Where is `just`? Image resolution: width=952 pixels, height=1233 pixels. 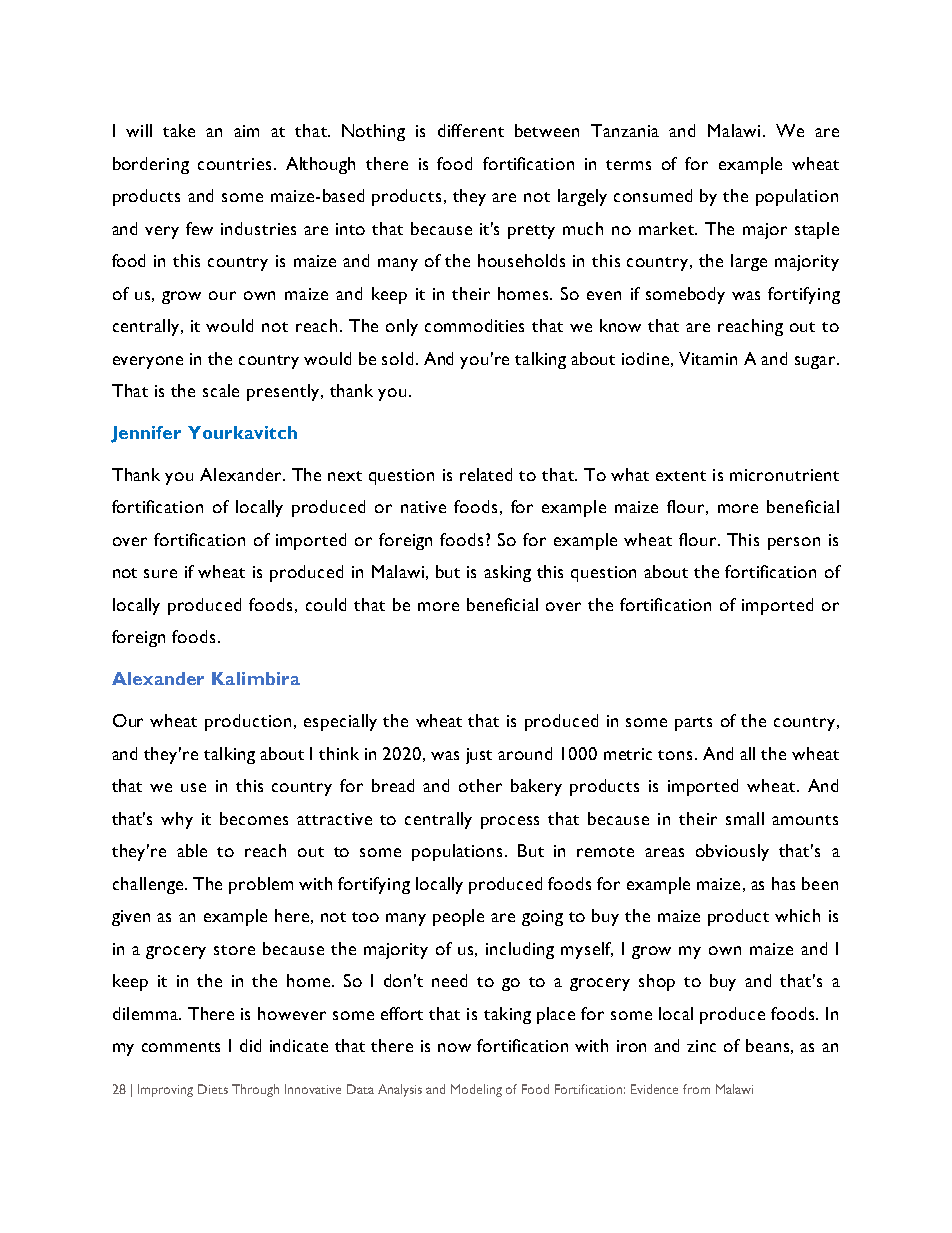 just is located at coordinates (479, 756).
